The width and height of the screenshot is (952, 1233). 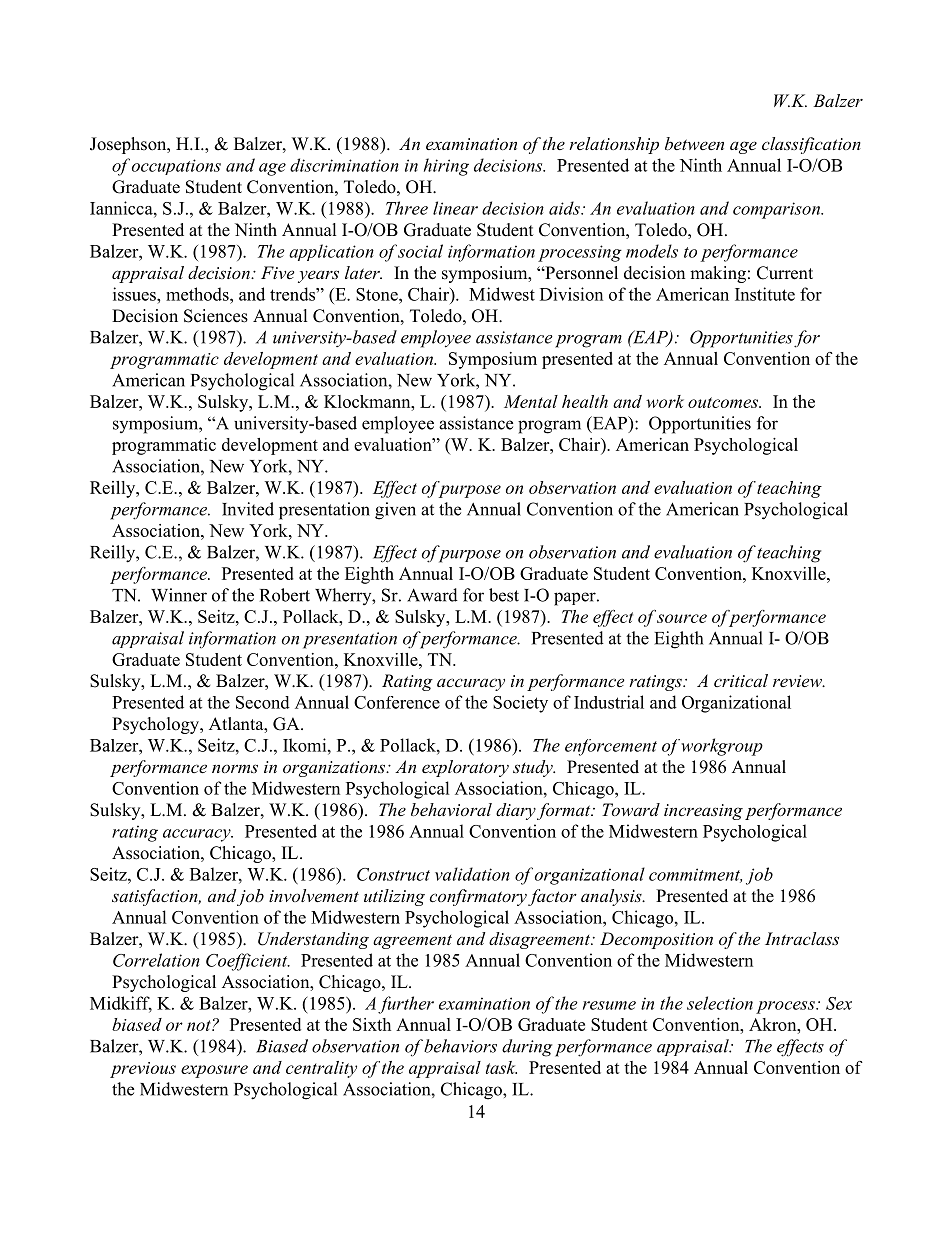 What do you see at coordinates (176, 167) in the screenshot?
I see `occupations` at bounding box center [176, 167].
